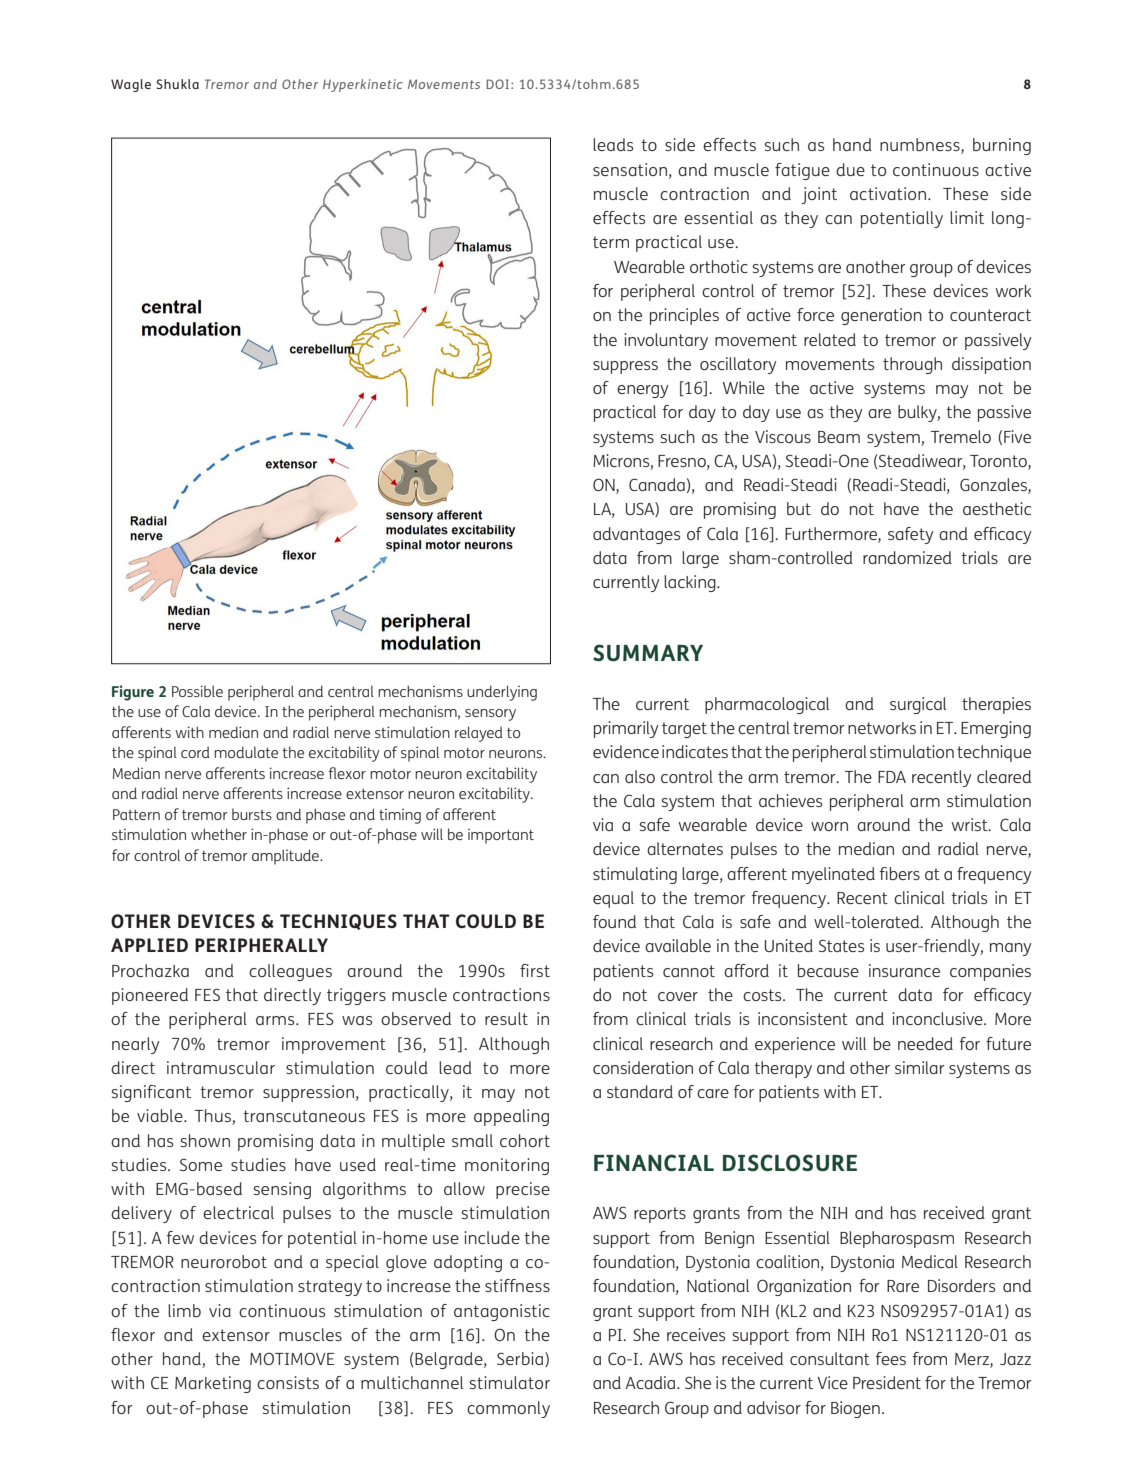 This screenshot has height=1479, width=1143. Describe the element at coordinates (535, 970) in the screenshot. I see `first` at that location.
